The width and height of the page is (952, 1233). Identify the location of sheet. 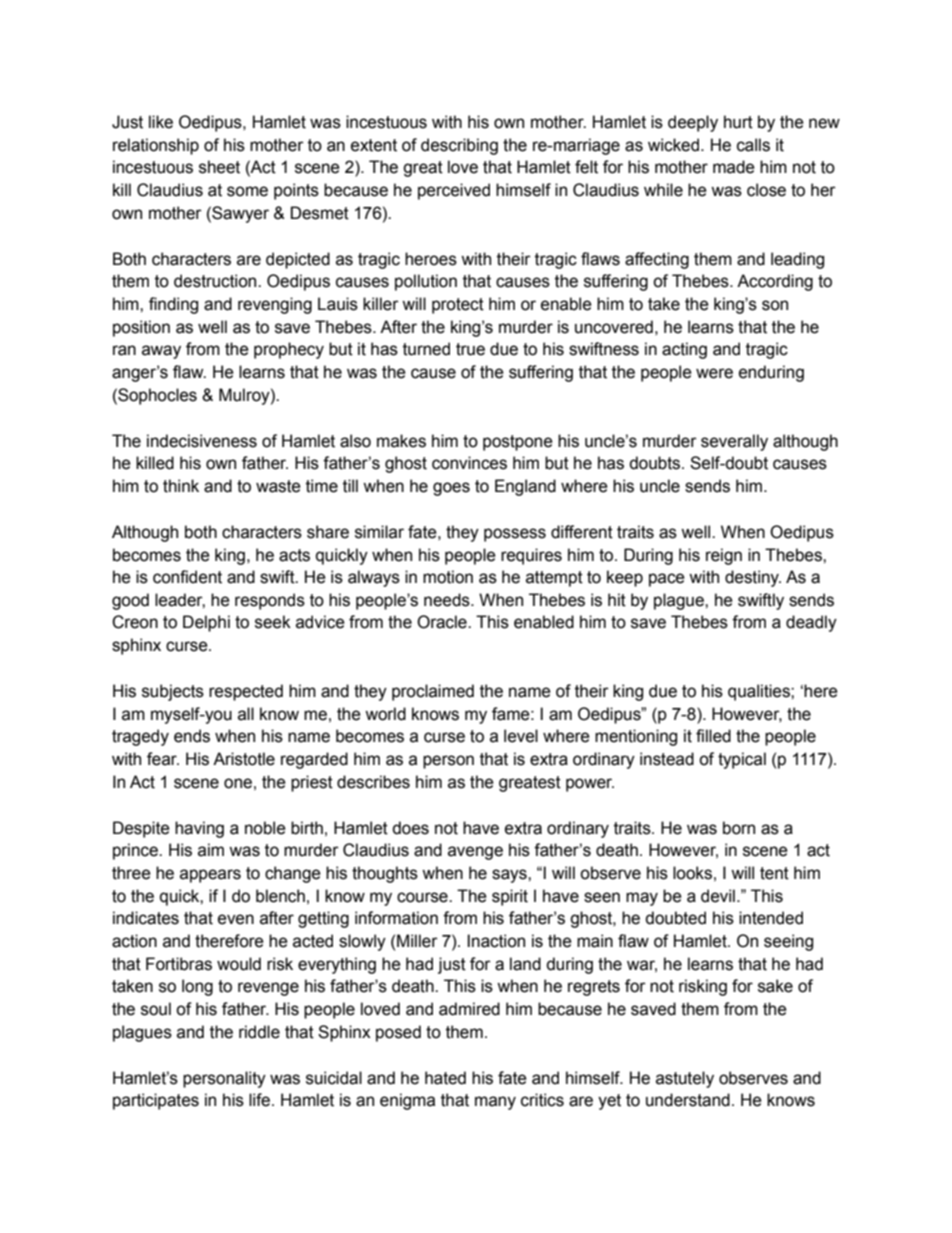
(219, 167).
